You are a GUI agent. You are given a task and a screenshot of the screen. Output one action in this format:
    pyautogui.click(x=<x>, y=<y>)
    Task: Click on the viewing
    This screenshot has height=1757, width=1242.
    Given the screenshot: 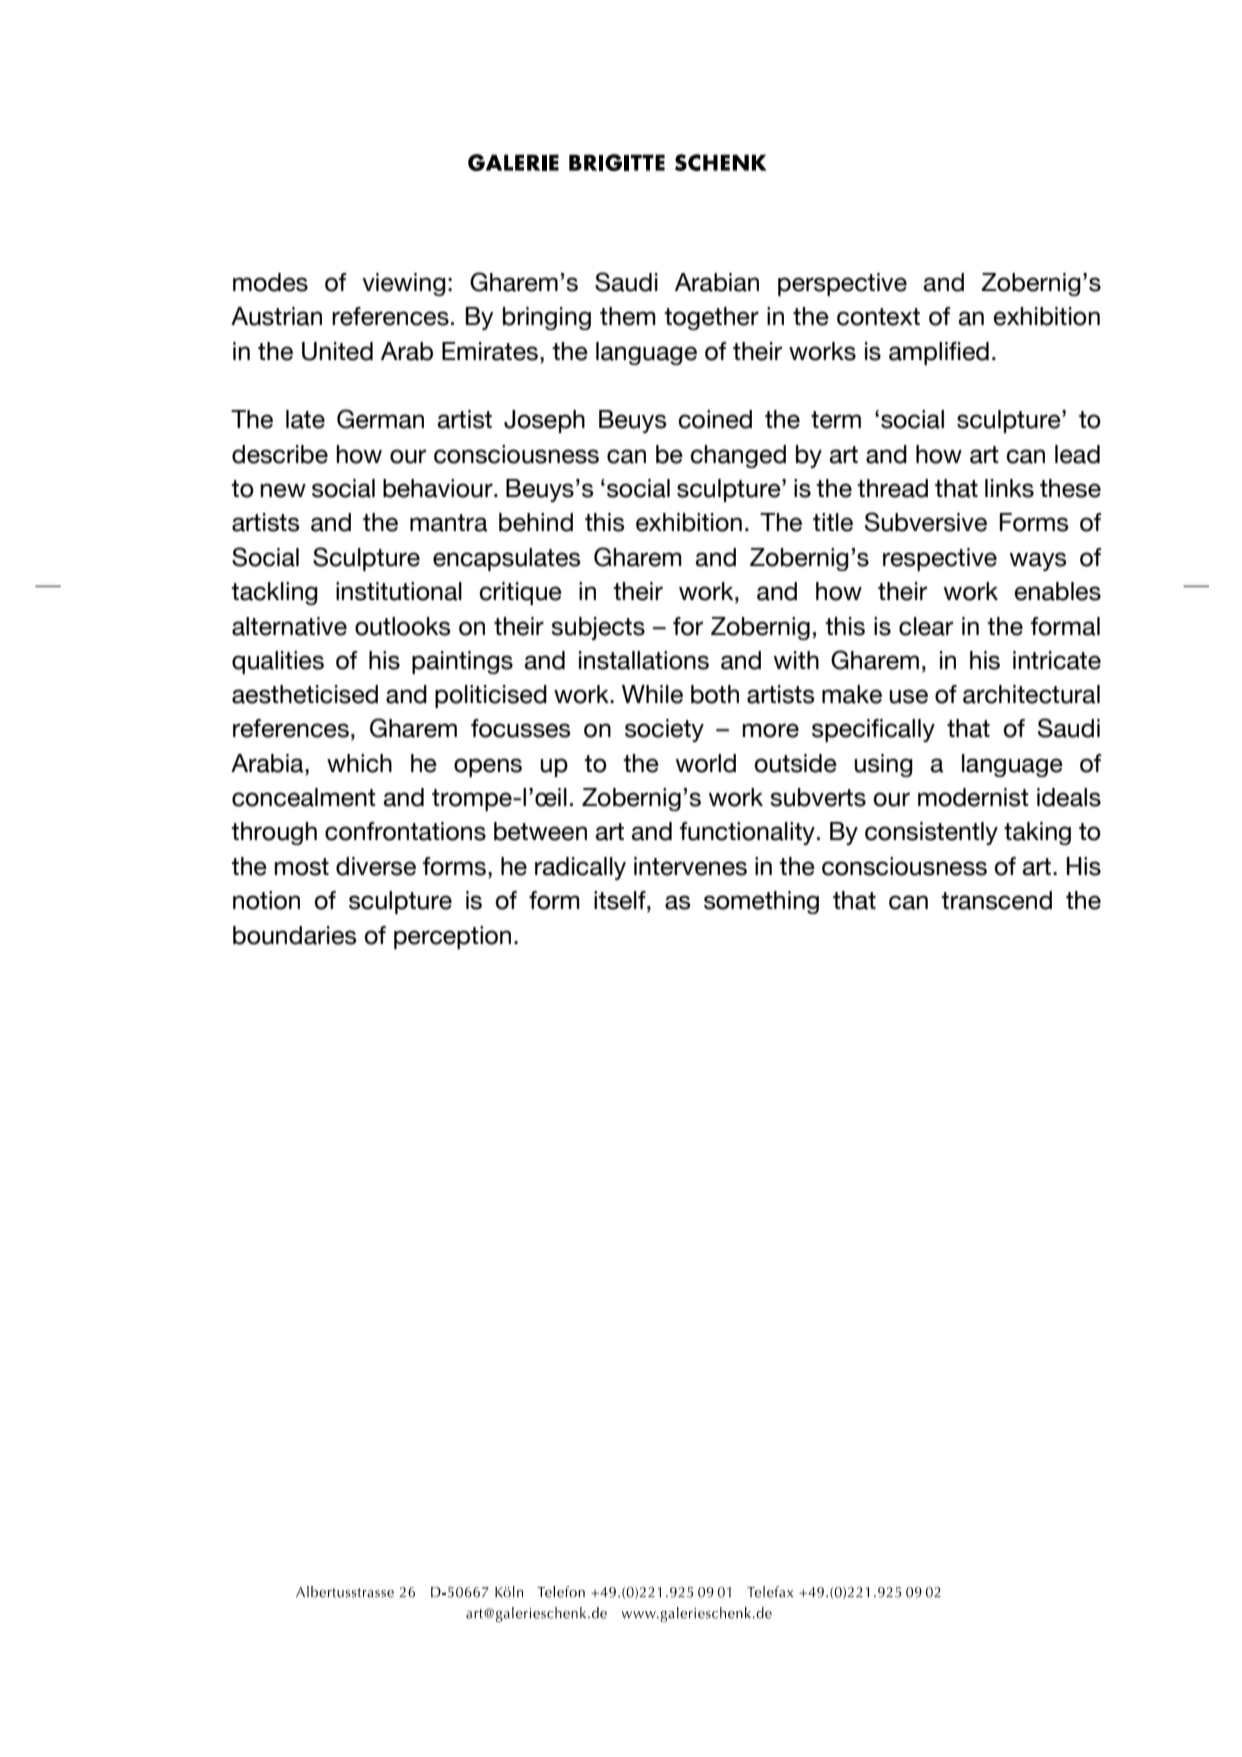 What is the action you would take?
    pyautogui.click(x=404, y=284)
